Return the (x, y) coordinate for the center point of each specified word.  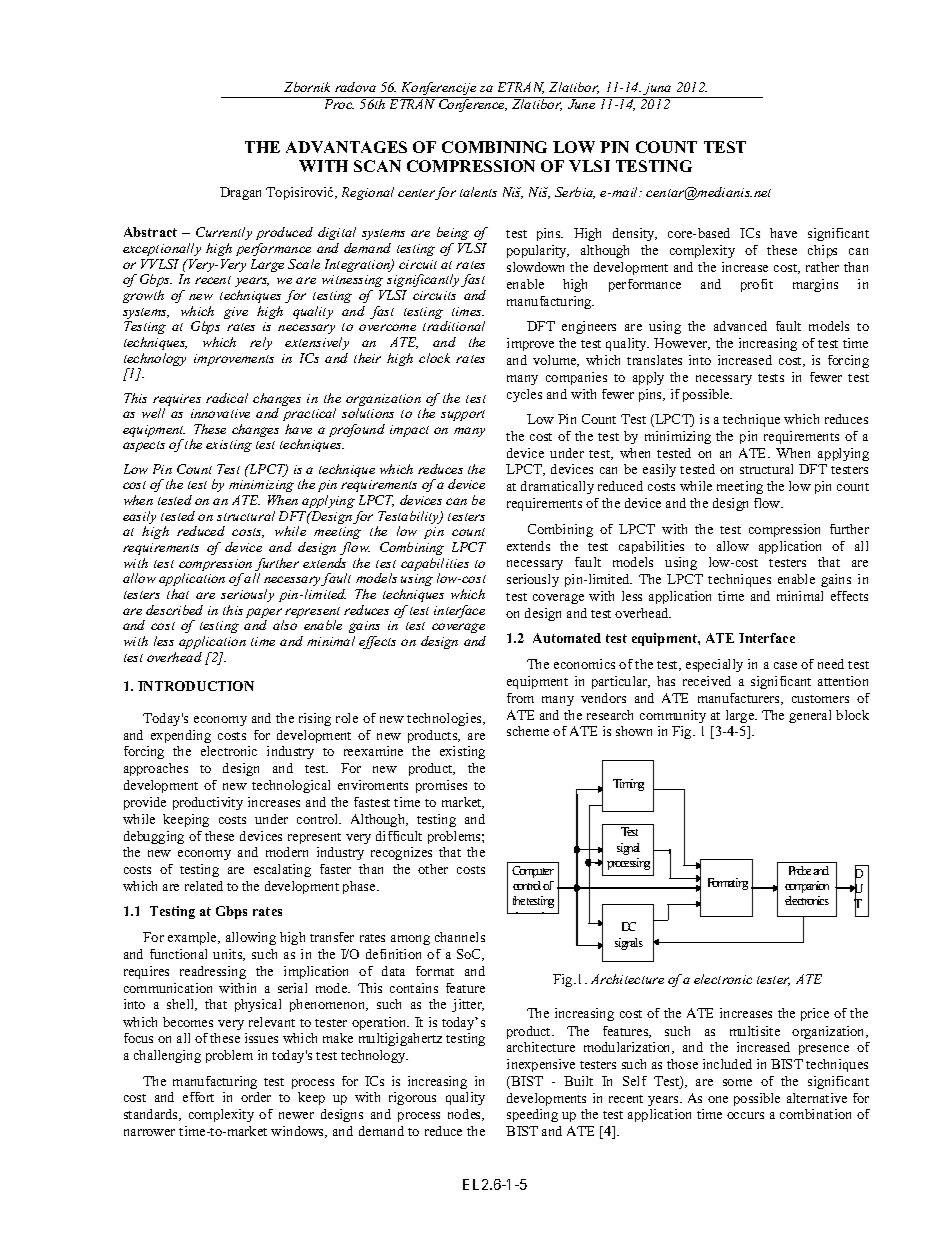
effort (198, 1097)
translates (654, 360)
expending (181, 736)
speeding (532, 1115)
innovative (220, 413)
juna (658, 90)
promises (441, 786)
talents (478, 192)
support (463, 415)
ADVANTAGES (346, 147)
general (810, 716)
